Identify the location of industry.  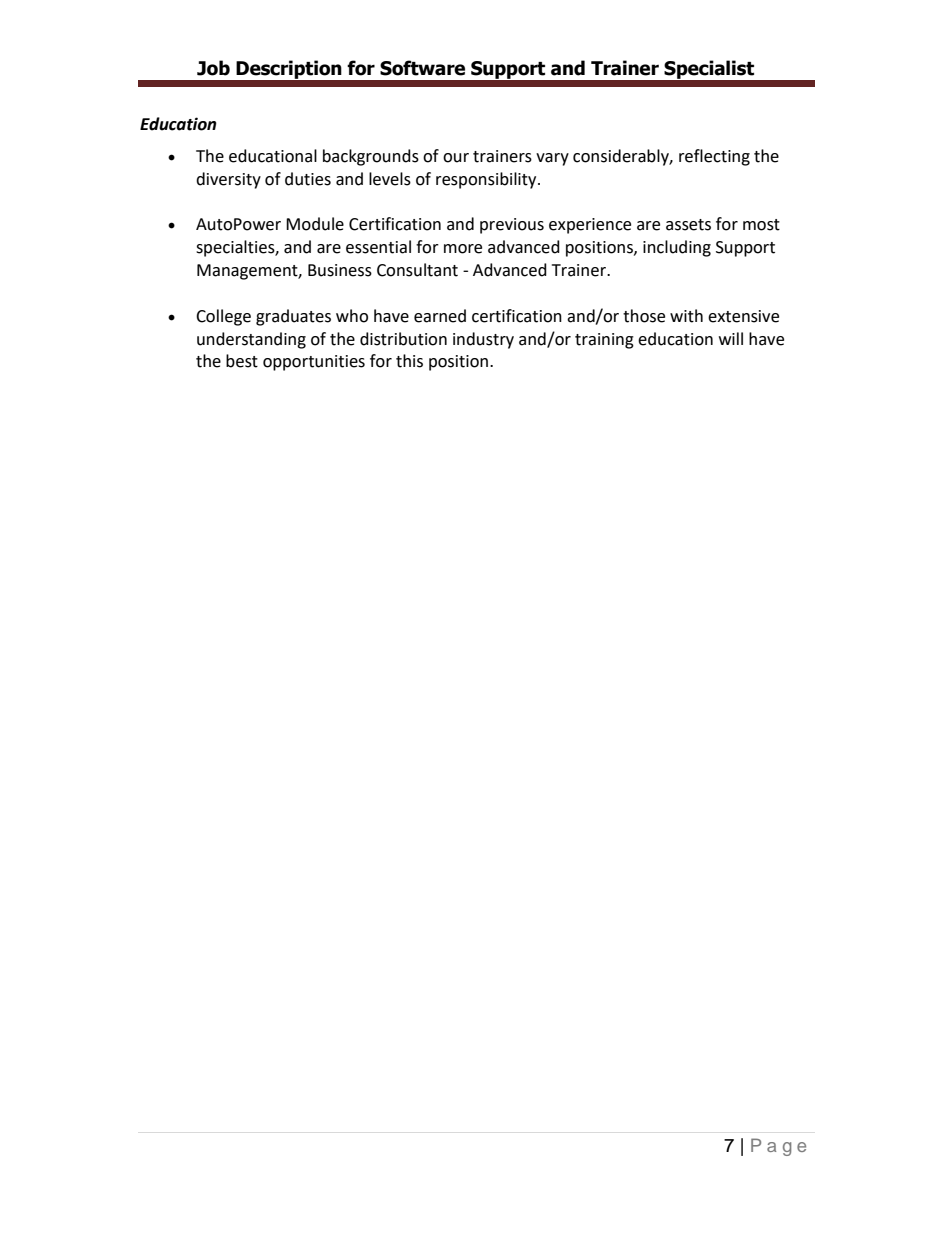
(483, 340).
